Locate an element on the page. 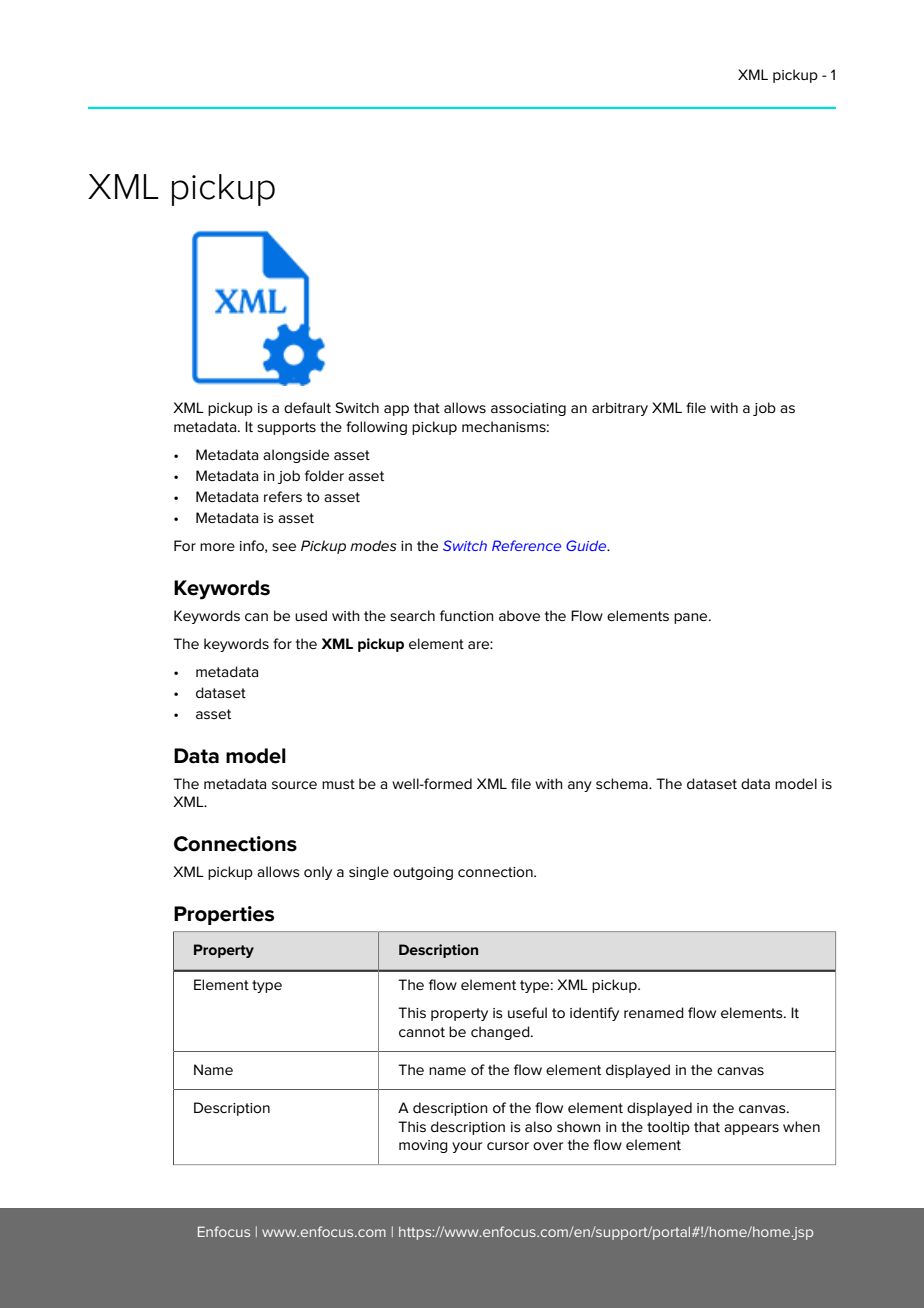 The image size is (924, 1308). default is located at coordinates (307, 407).
